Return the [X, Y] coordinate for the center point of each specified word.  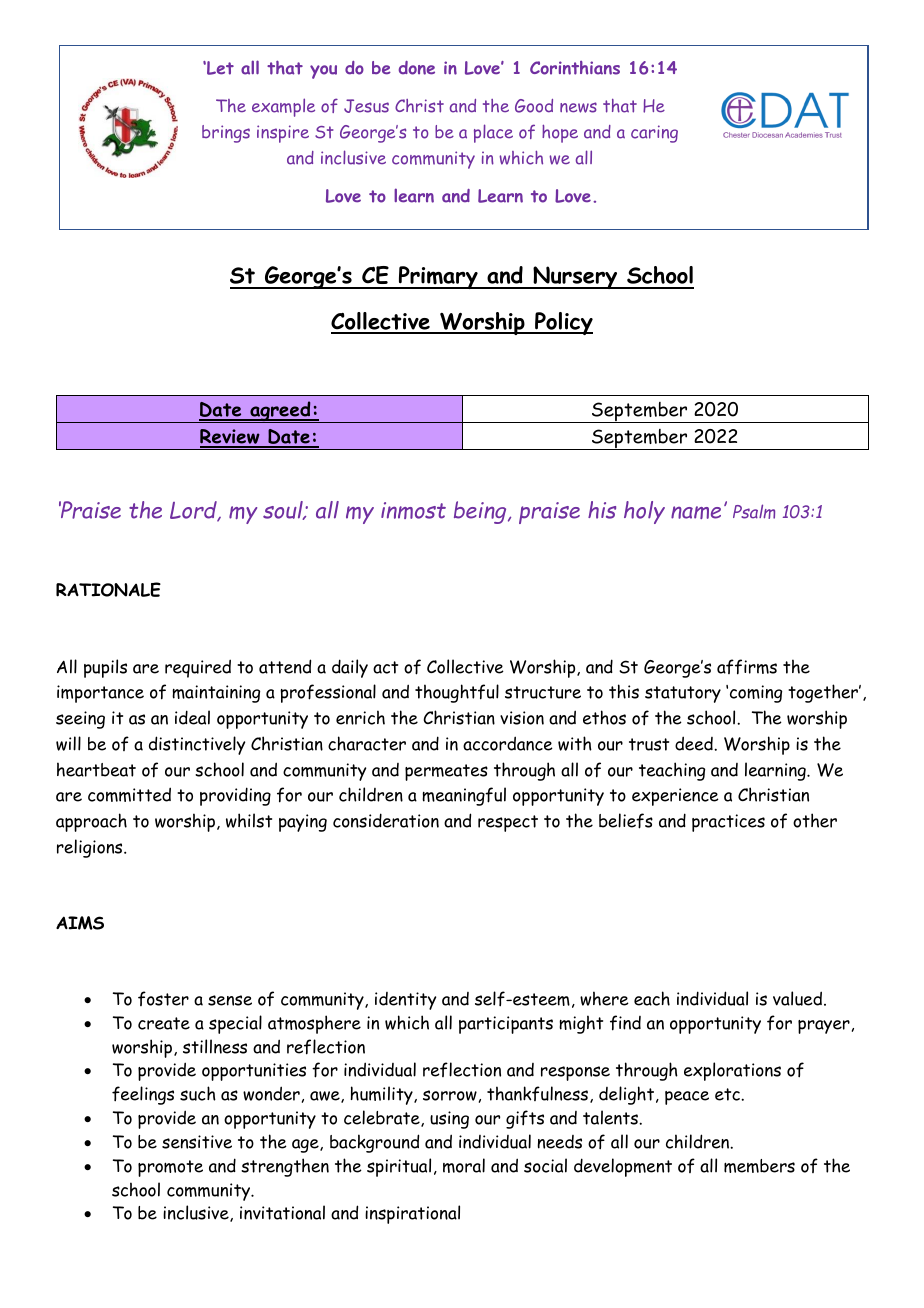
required [198, 668]
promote [170, 1168]
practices [728, 823]
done [417, 68]
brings [226, 134]
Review [231, 438]
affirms [747, 667]
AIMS [80, 923]
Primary [438, 277]
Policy [563, 323]
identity [405, 1001]
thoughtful [457, 693]
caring [654, 134]
